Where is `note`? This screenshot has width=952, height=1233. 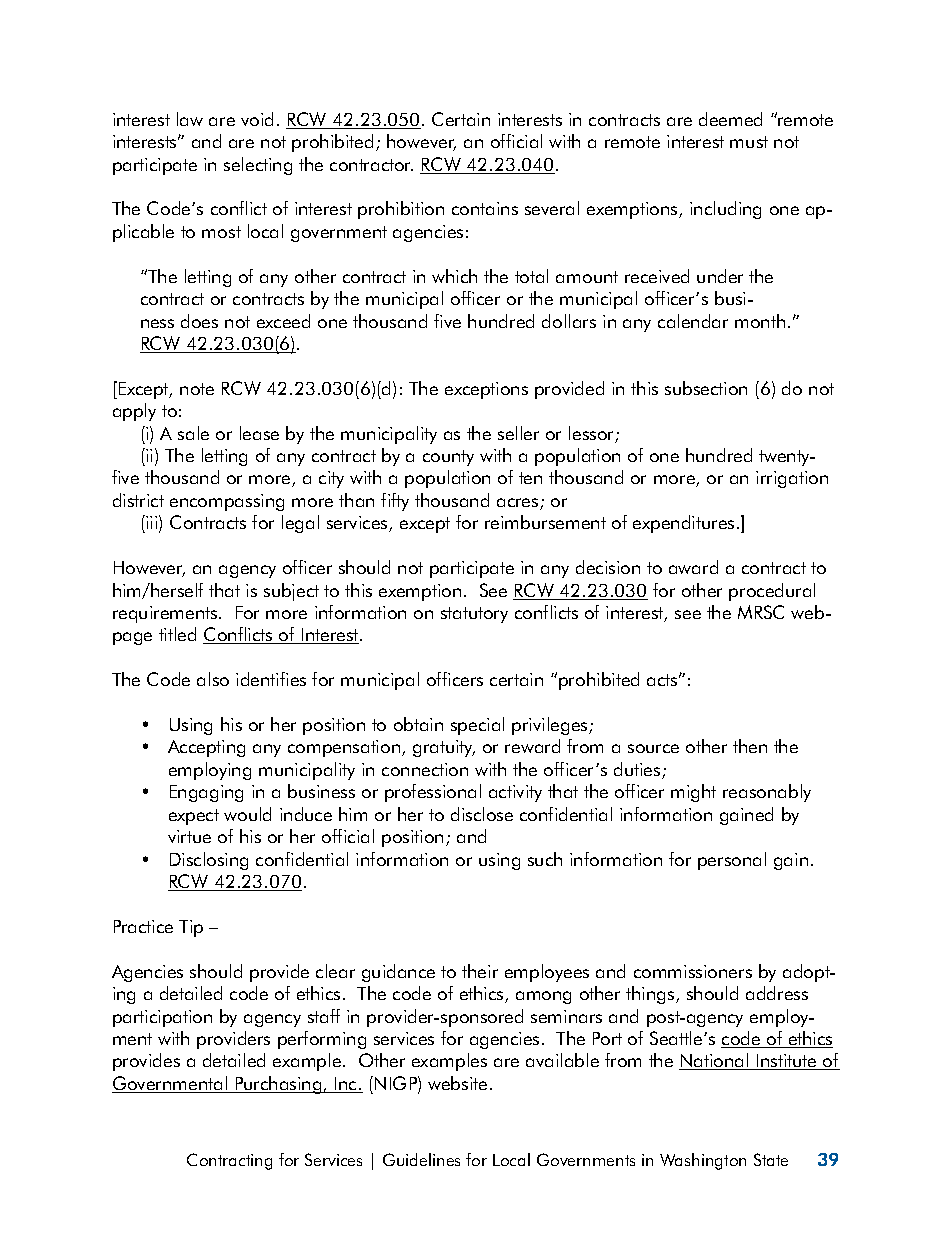 note is located at coordinates (197, 389).
